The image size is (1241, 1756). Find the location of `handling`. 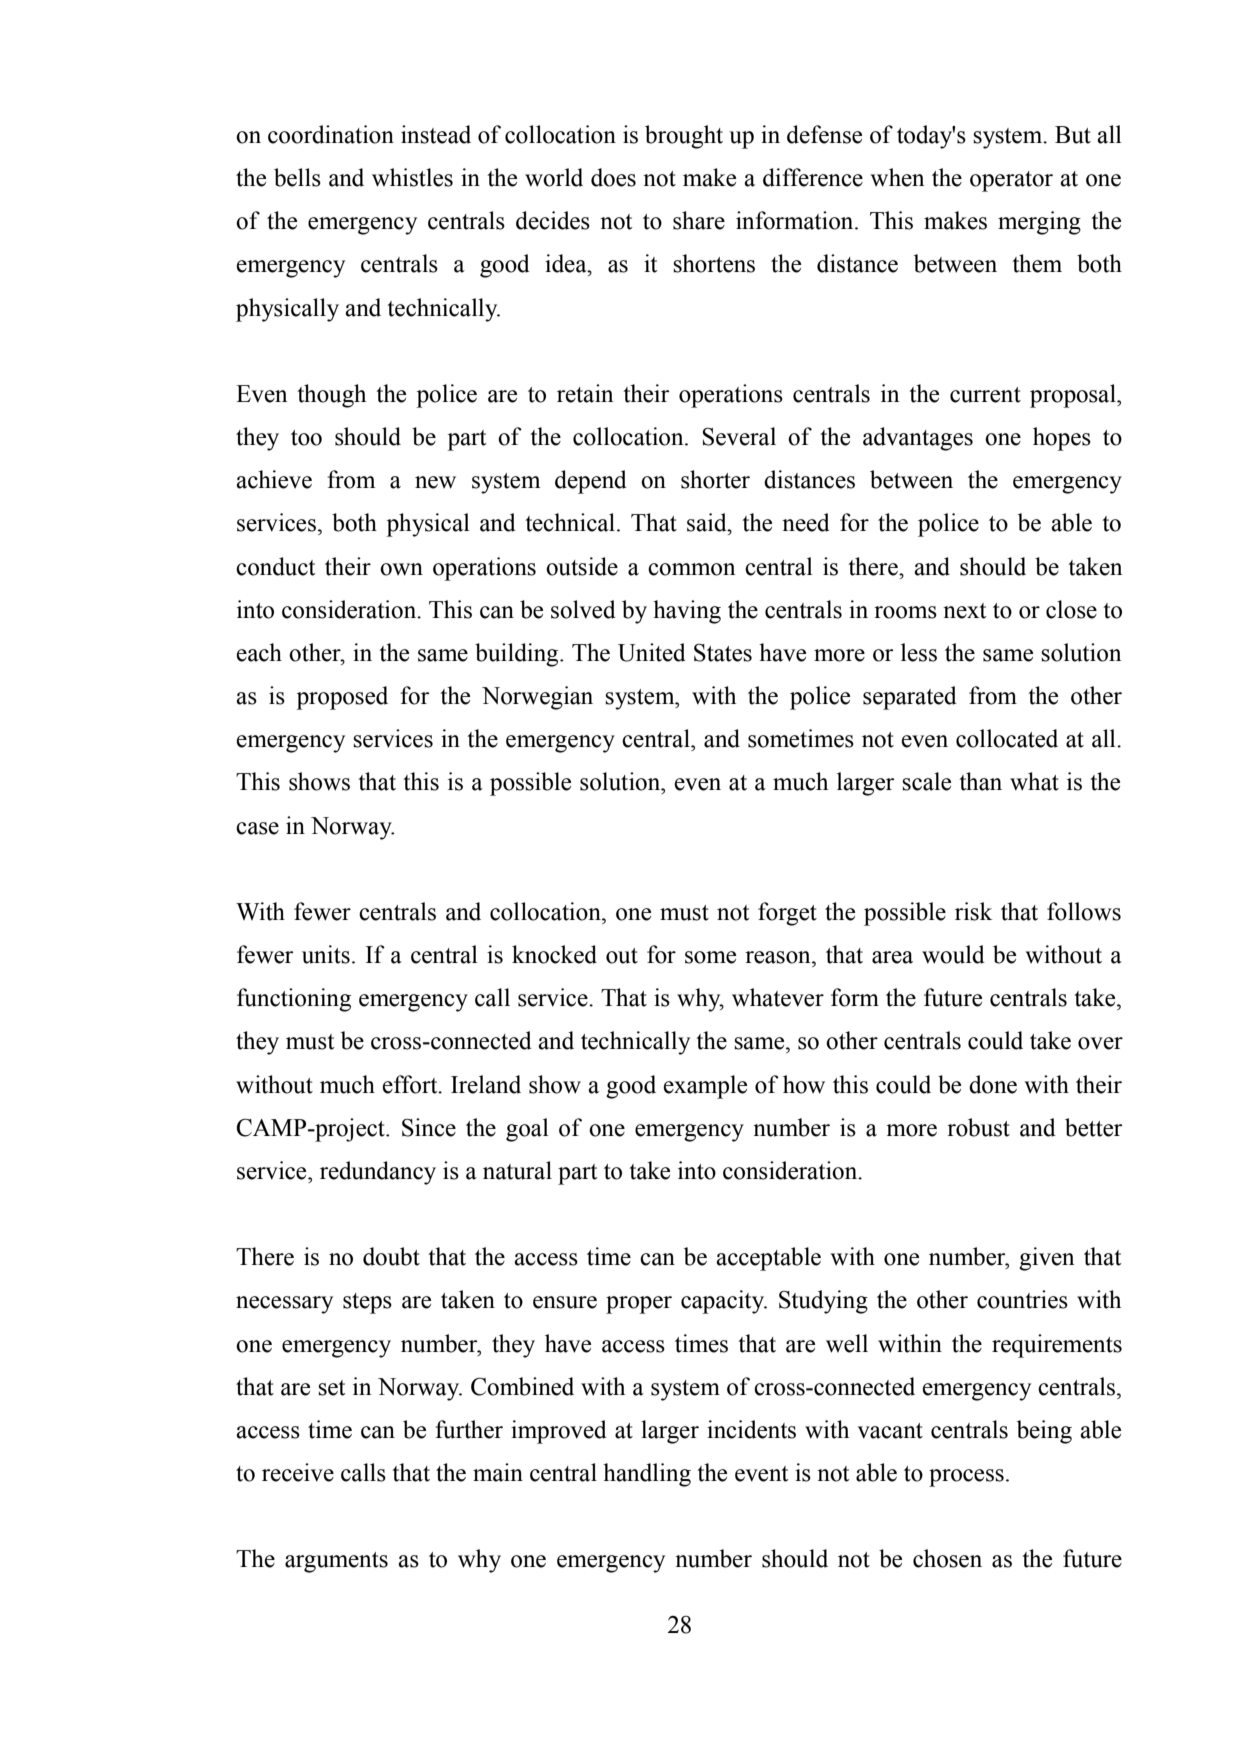

handling is located at coordinates (647, 1475).
